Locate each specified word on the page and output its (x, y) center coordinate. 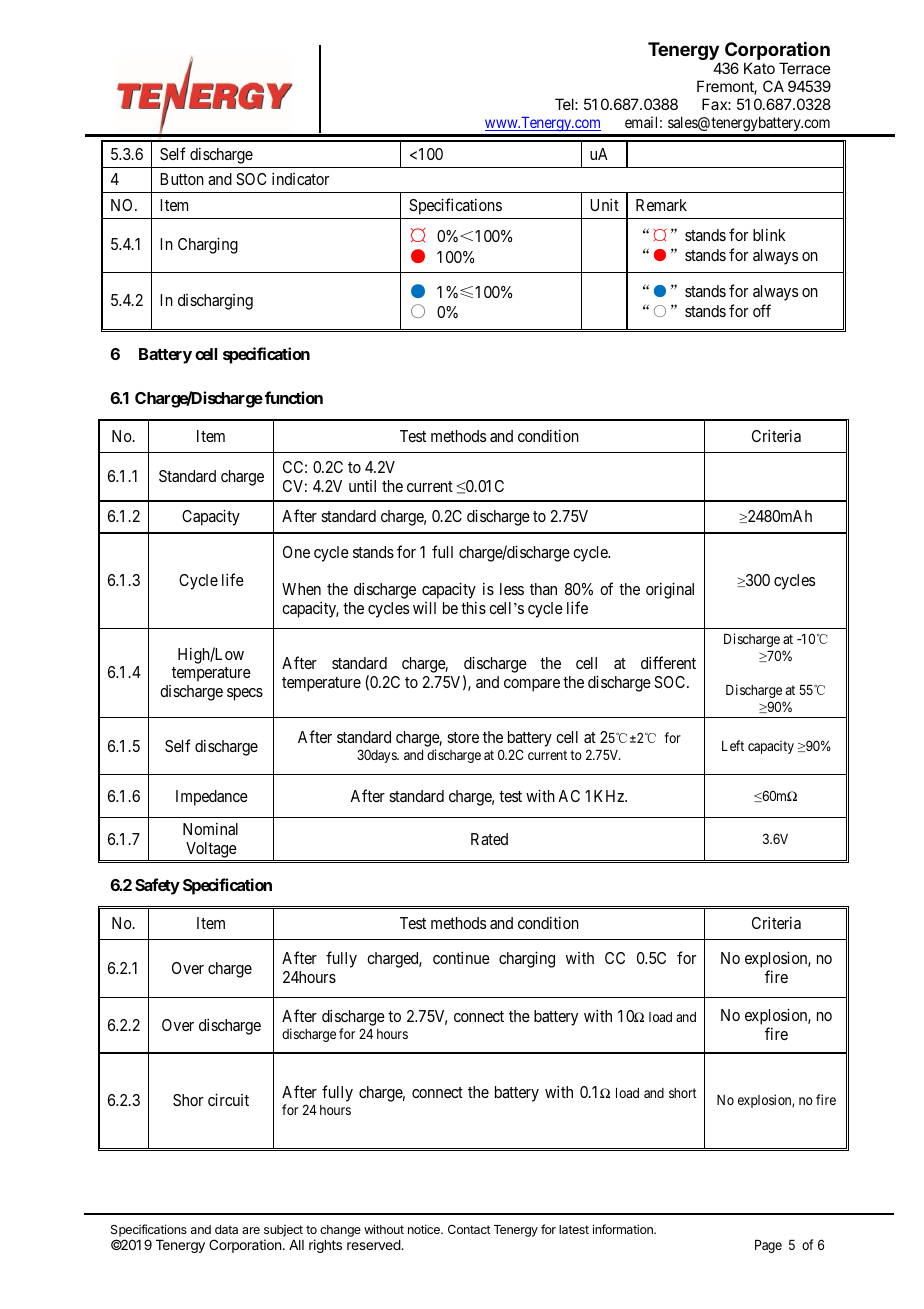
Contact (469, 1229)
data (226, 1229)
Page (768, 1246)
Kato (759, 68)
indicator (300, 178)
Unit (604, 204)
